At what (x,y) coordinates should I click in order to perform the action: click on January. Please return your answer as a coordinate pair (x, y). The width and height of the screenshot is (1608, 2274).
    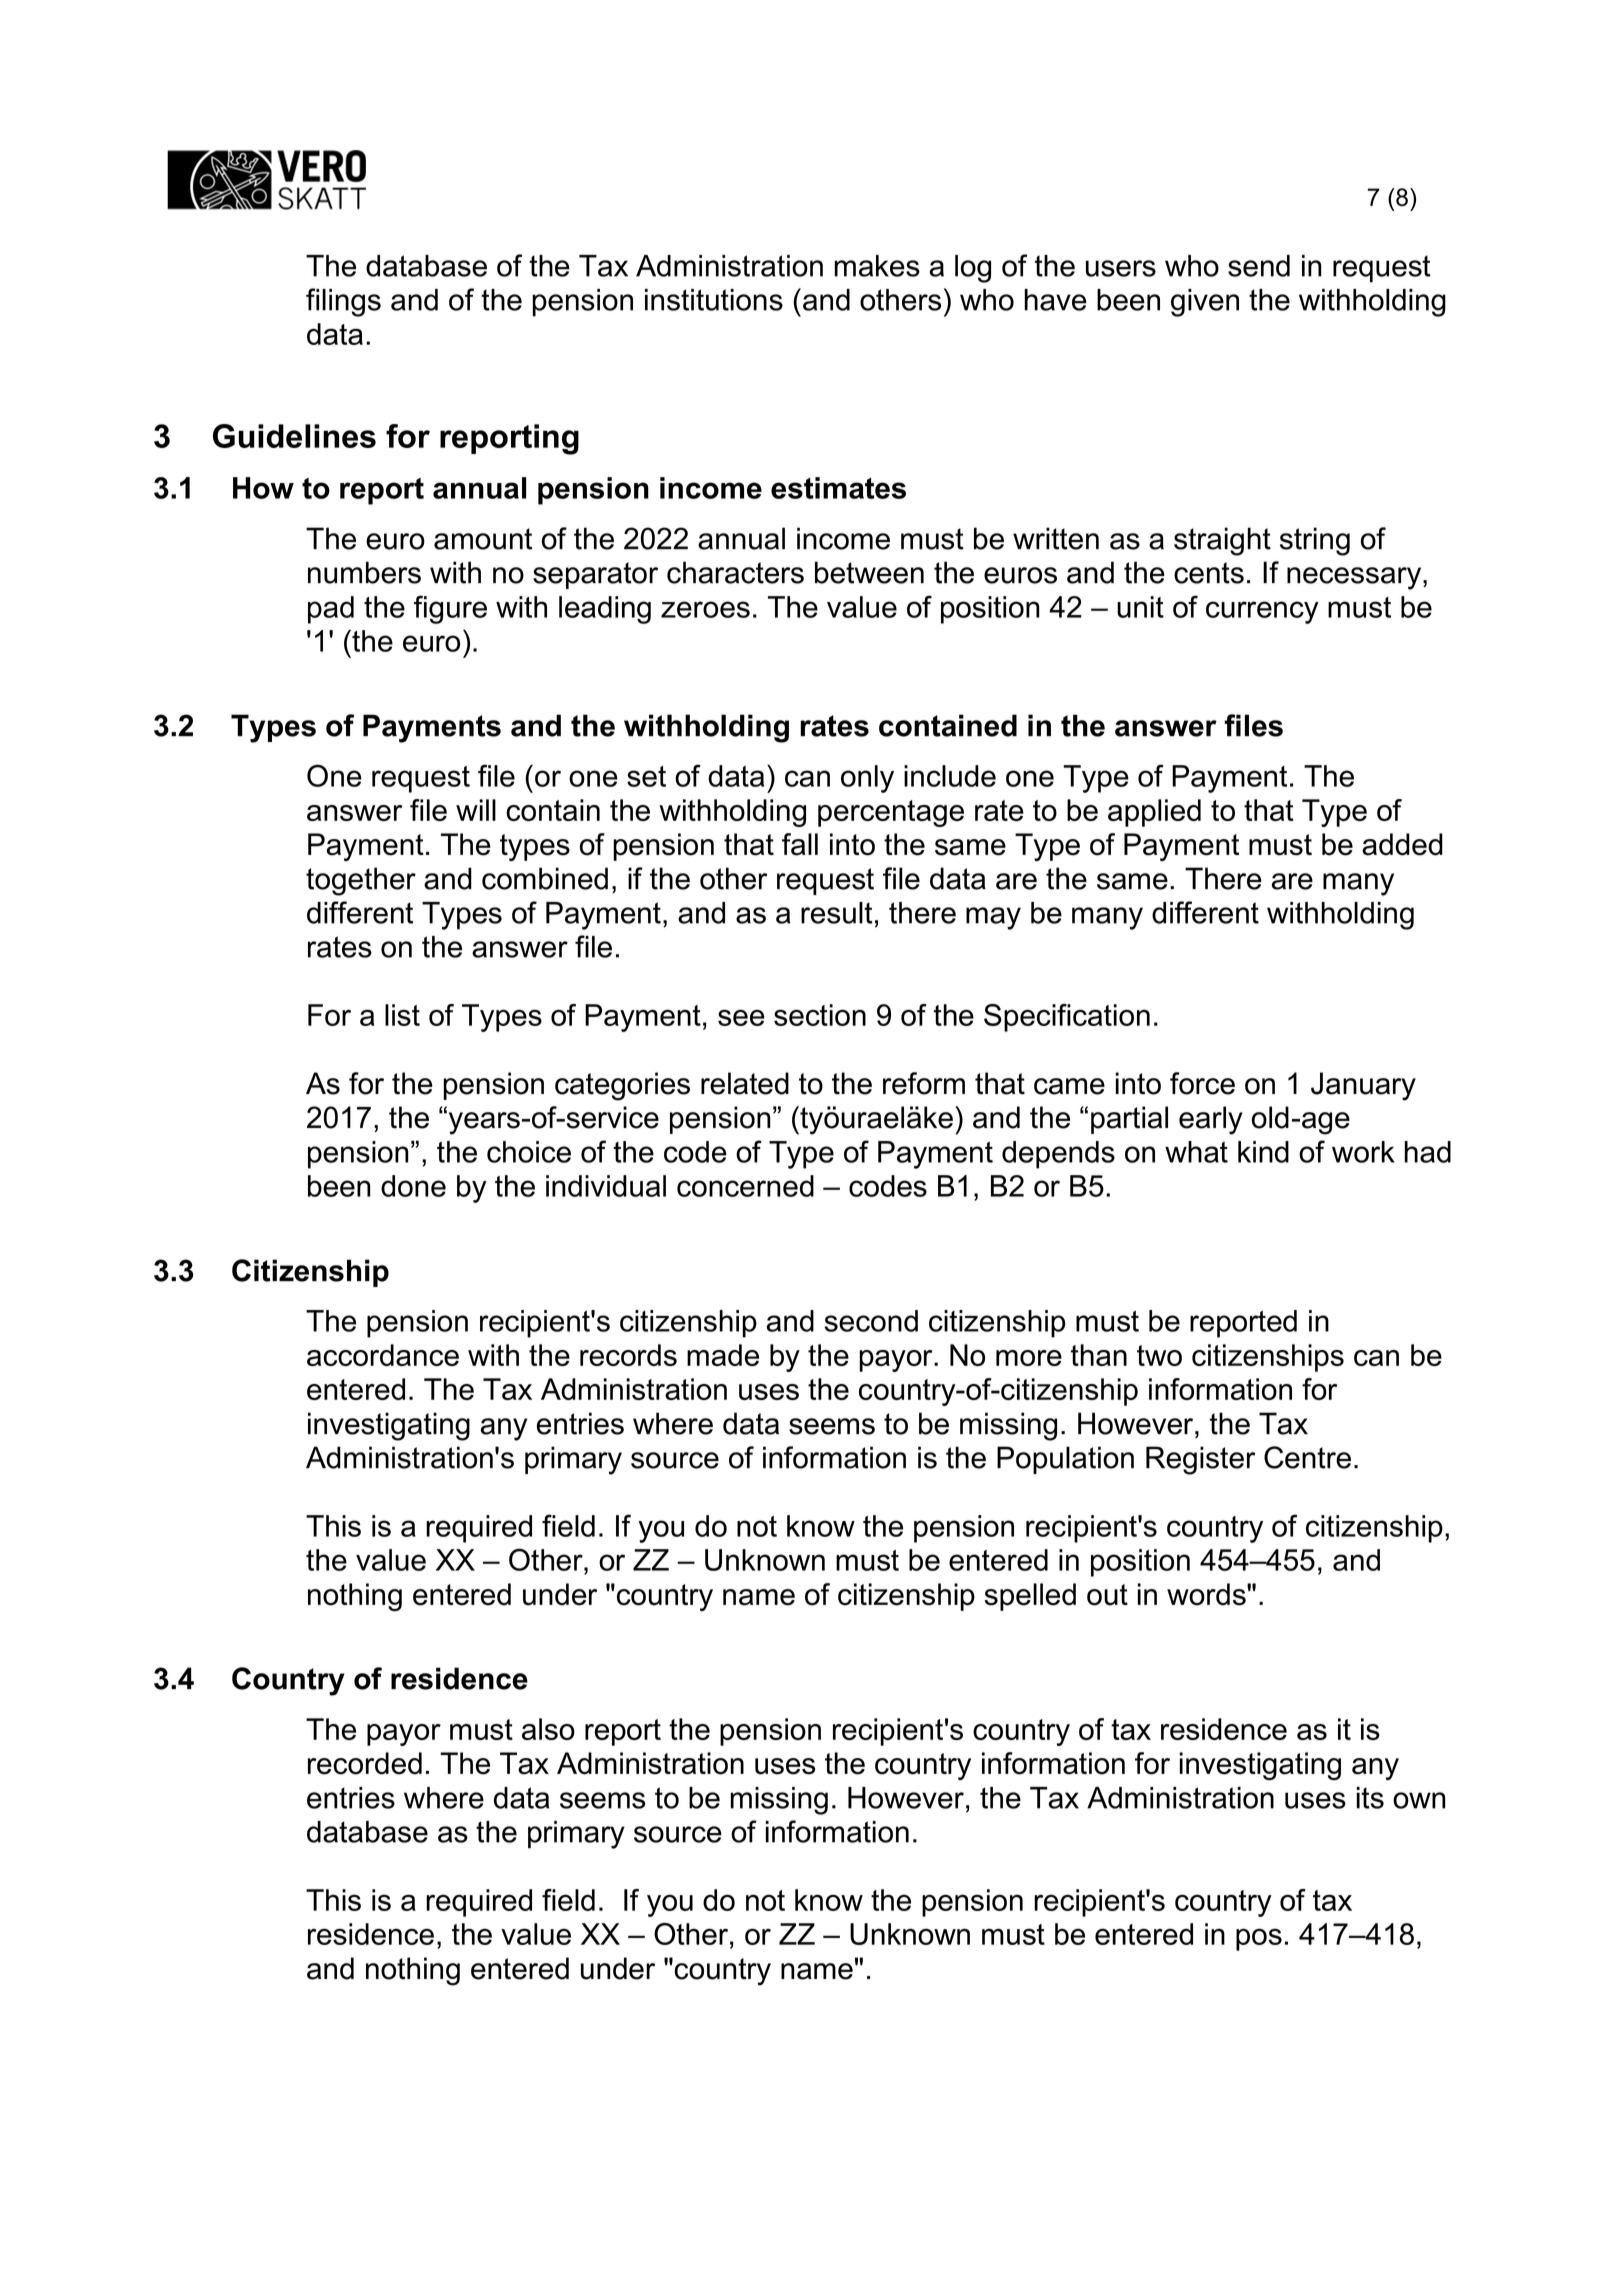
    Looking at the image, I should click on (1363, 1086).
